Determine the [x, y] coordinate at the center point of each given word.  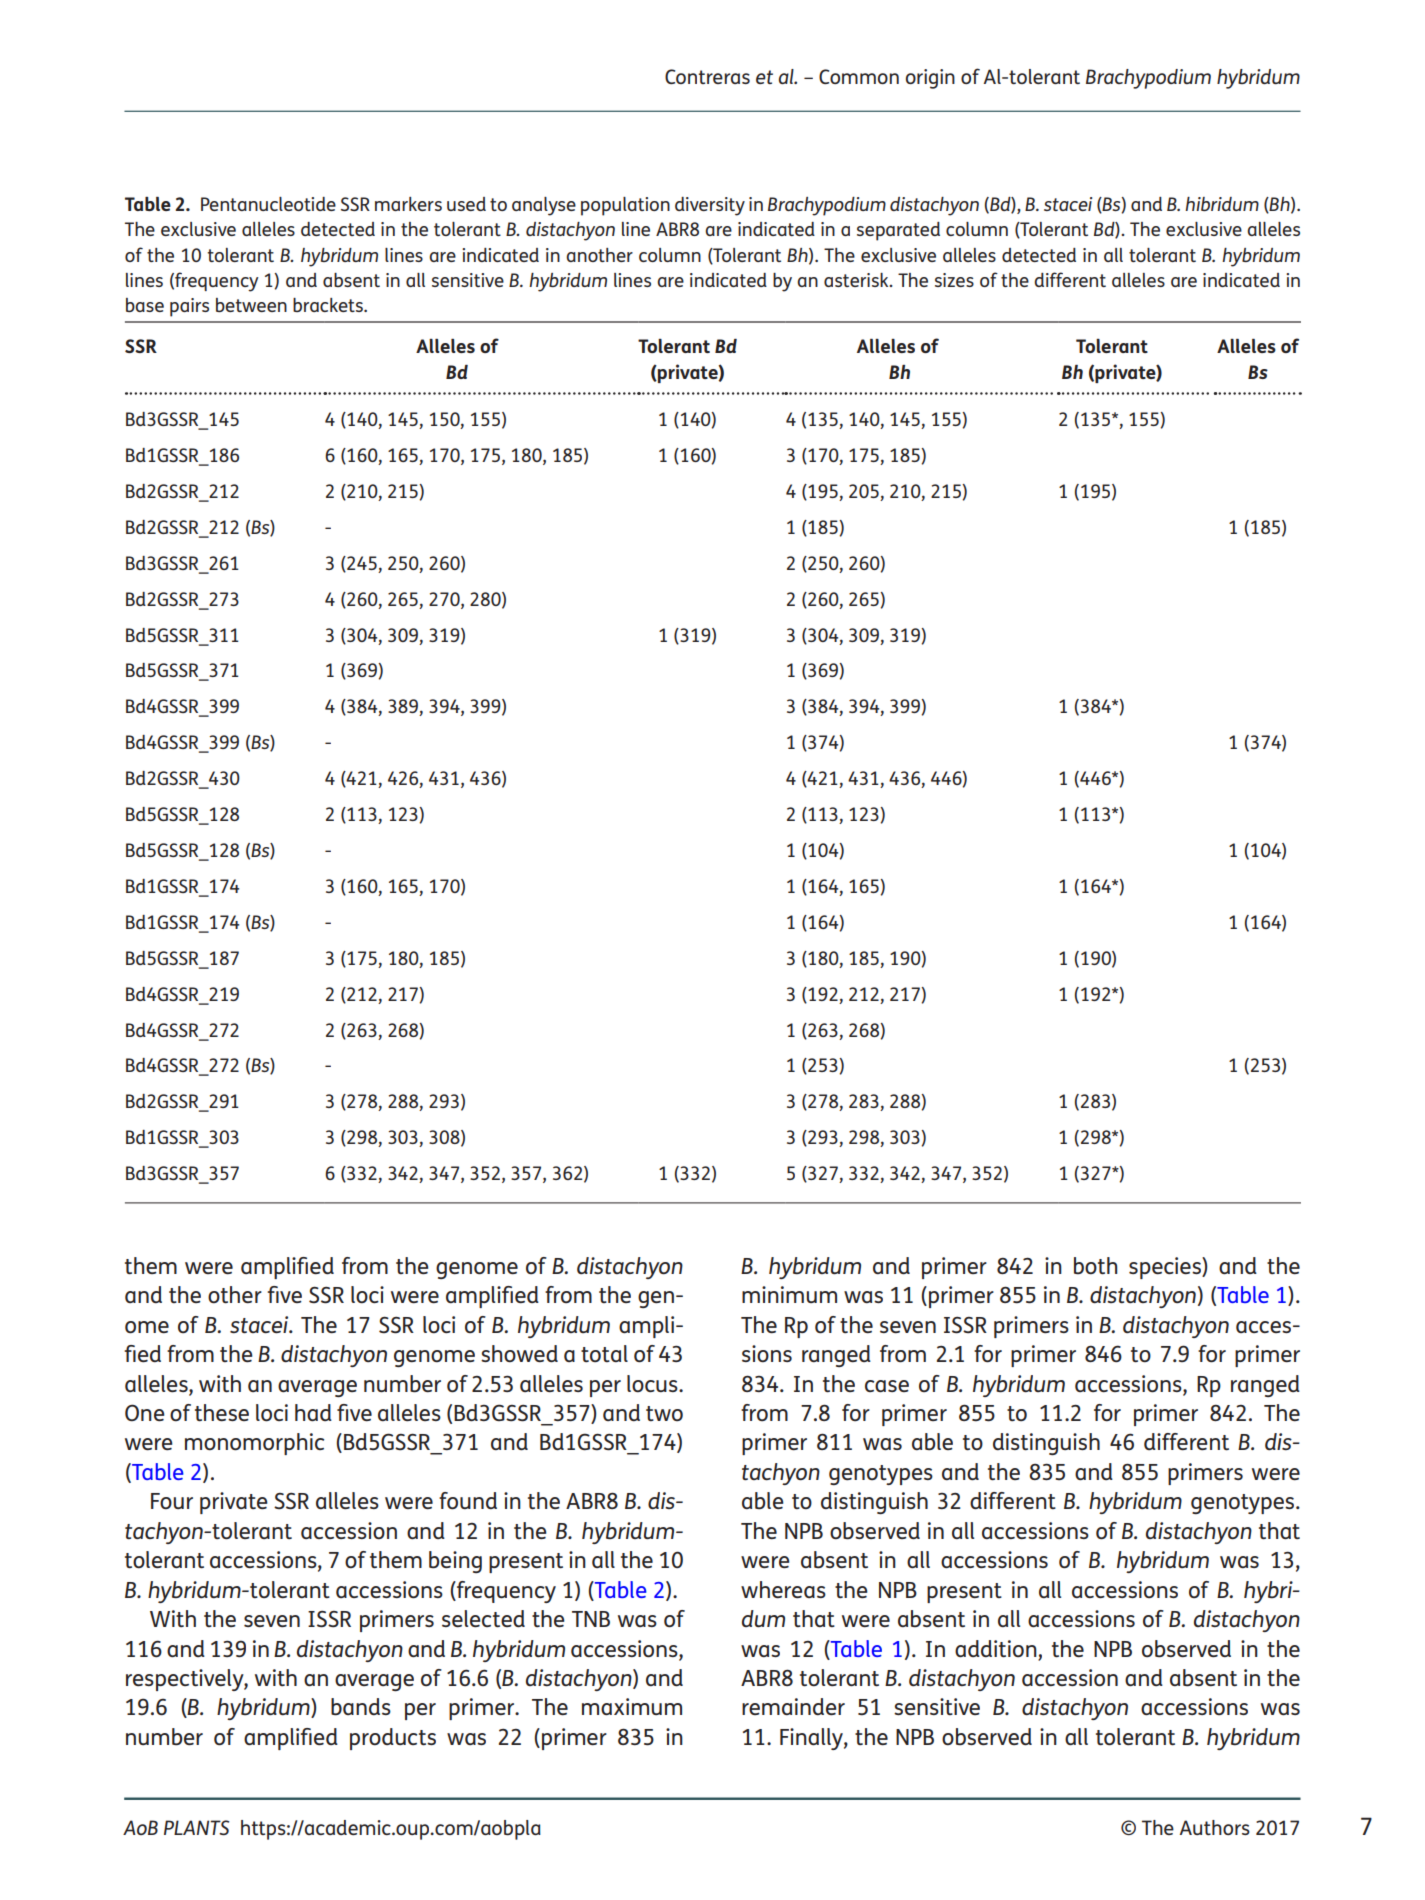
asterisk [857, 280]
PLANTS [196, 1827]
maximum [632, 1706]
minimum [789, 1294]
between [251, 305]
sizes [954, 280]
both [1095, 1266]
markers [408, 204]
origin [930, 79]
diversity [710, 206]
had [313, 1412]
